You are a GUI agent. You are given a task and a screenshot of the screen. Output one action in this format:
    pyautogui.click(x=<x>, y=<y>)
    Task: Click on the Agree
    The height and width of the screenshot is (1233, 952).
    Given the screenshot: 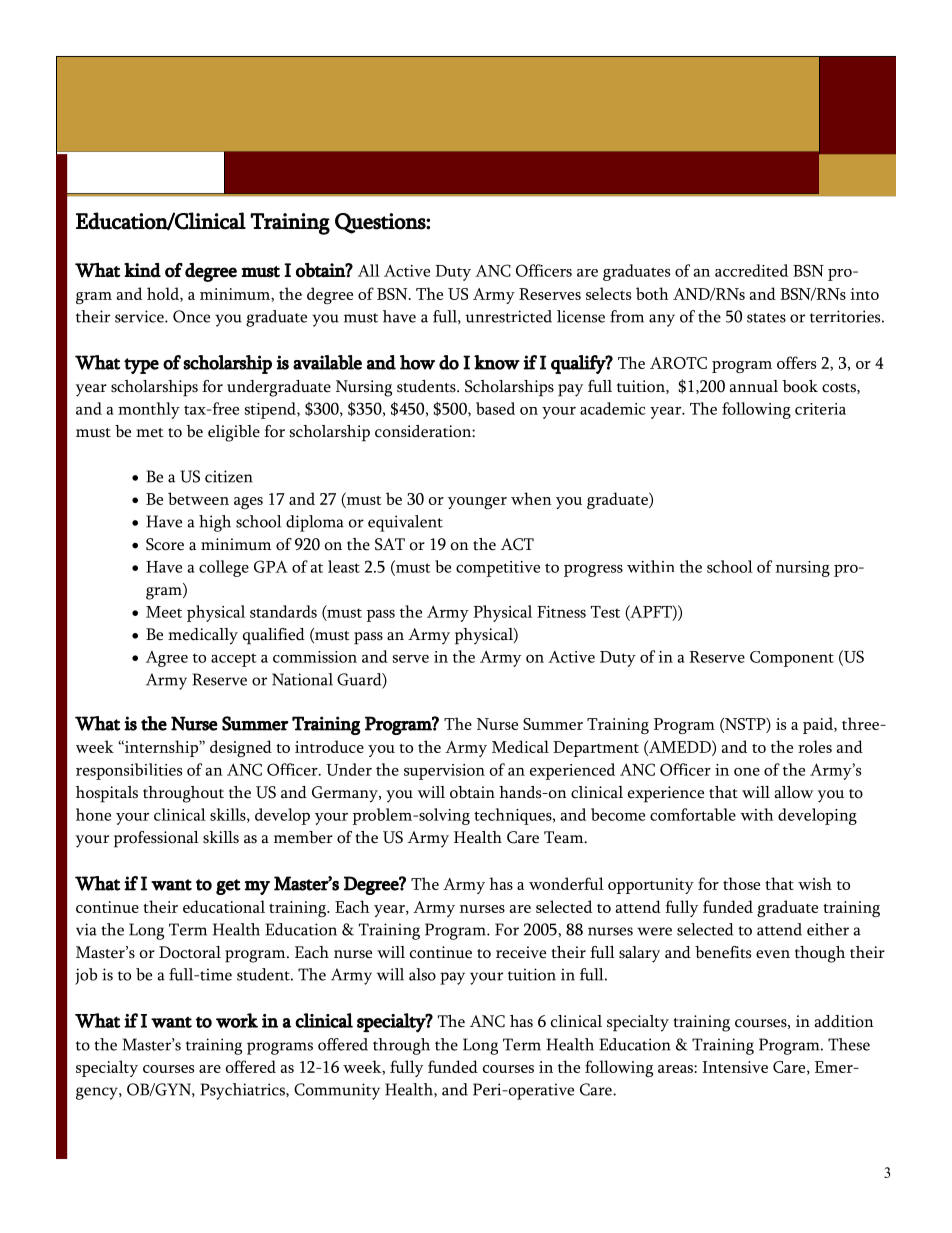 What is the action you would take?
    pyautogui.click(x=167, y=659)
